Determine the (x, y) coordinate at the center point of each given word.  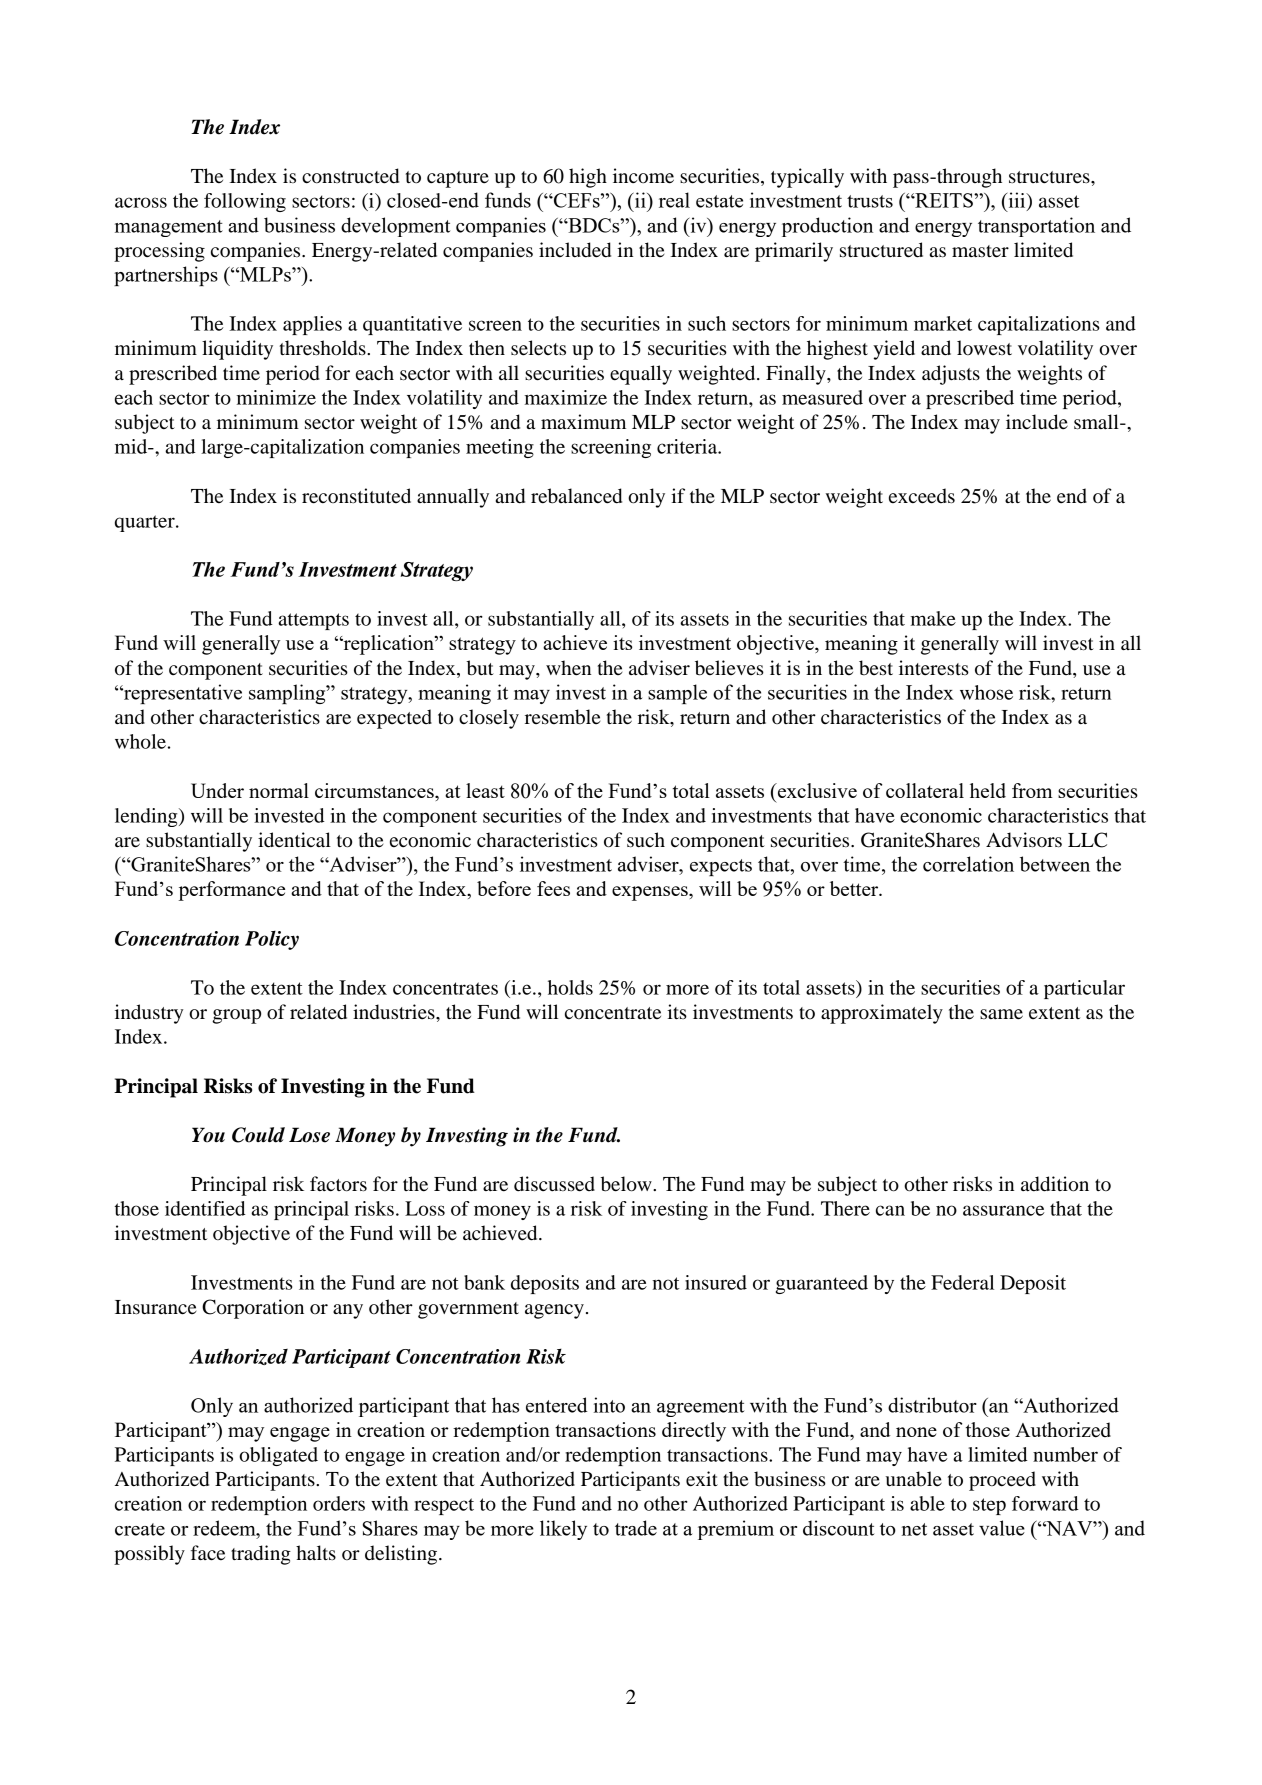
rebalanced (576, 496)
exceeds (922, 496)
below (627, 1184)
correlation (968, 864)
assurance (1003, 1210)
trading (261, 1555)
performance (232, 891)
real (674, 200)
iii (1017, 201)
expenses (651, 893)
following (245, 202)
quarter (146, 523)
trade (636, 1528)
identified (205, 1208)
